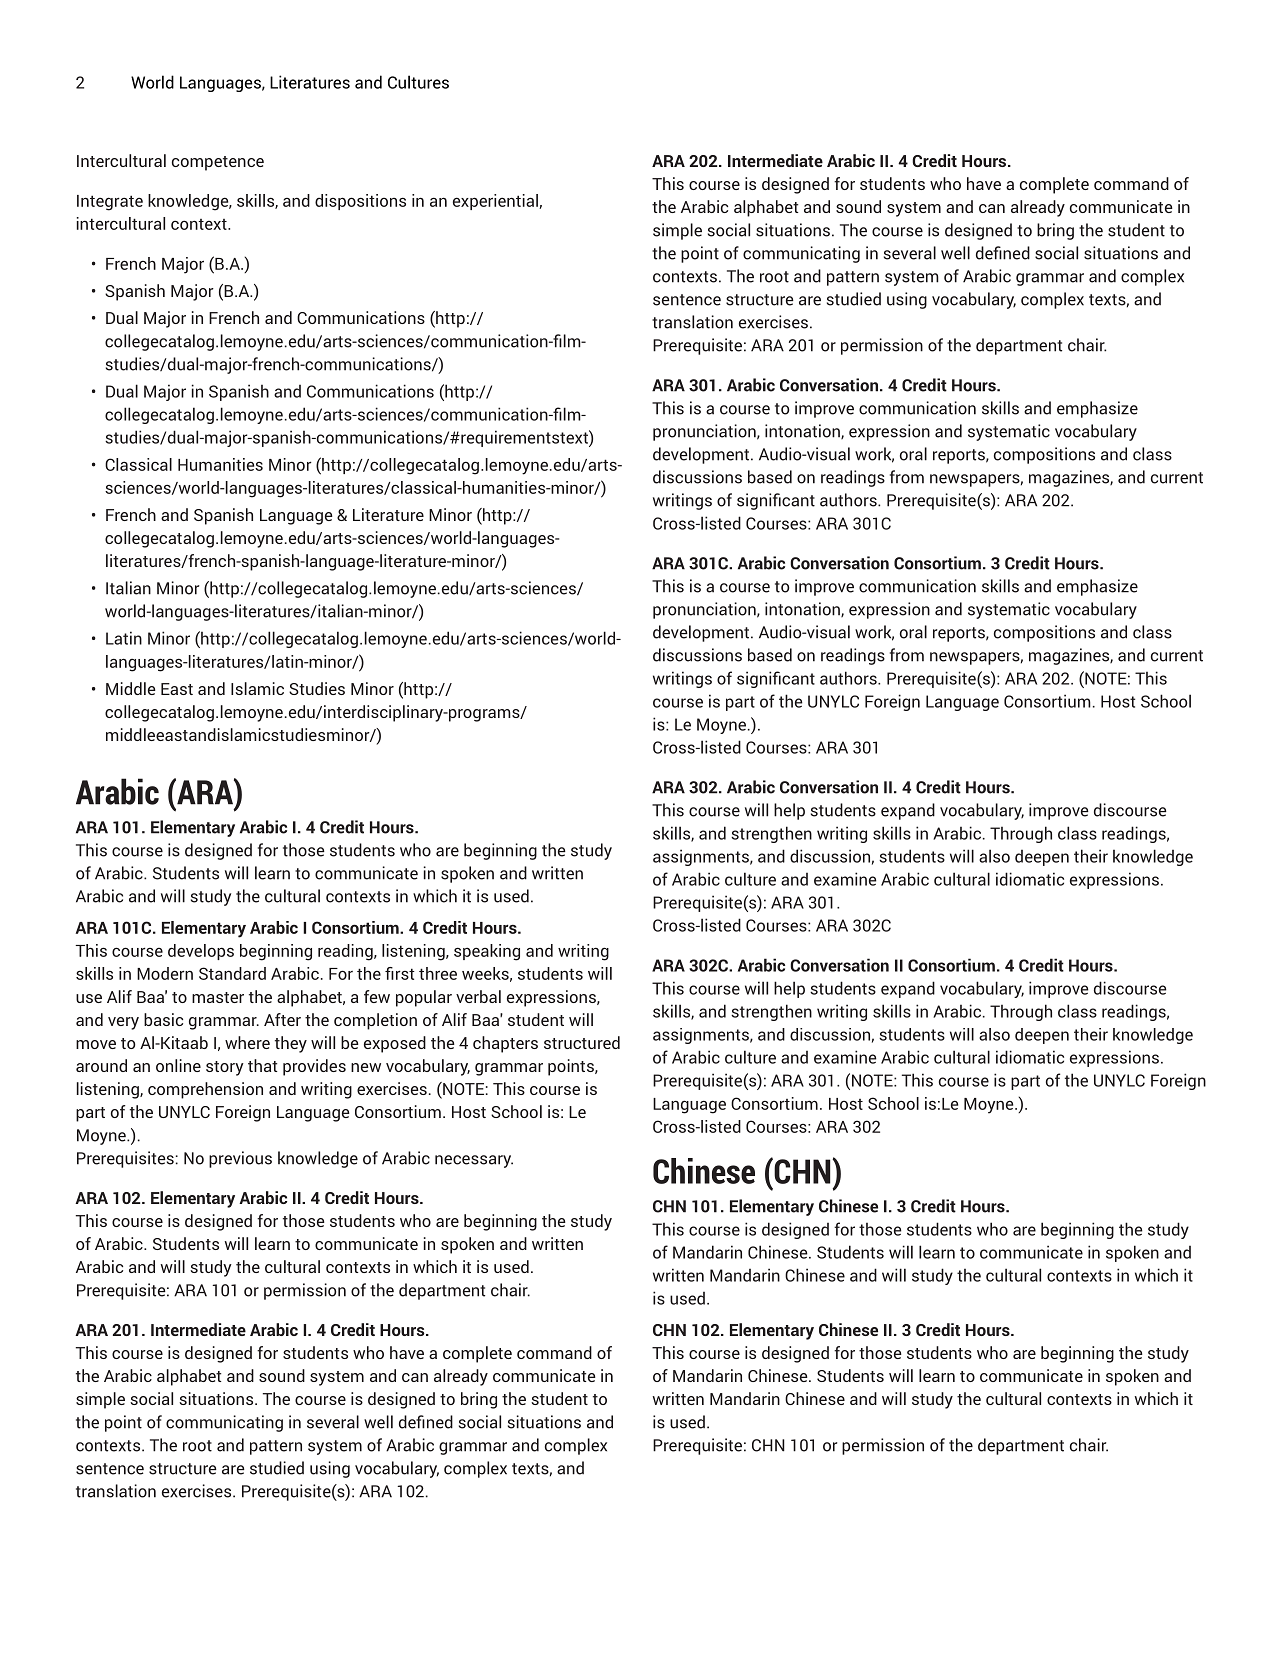  What do you see at coordinates (178, 1065) in the screenshot?
I see `online` at bounding box center [178, 1065].
